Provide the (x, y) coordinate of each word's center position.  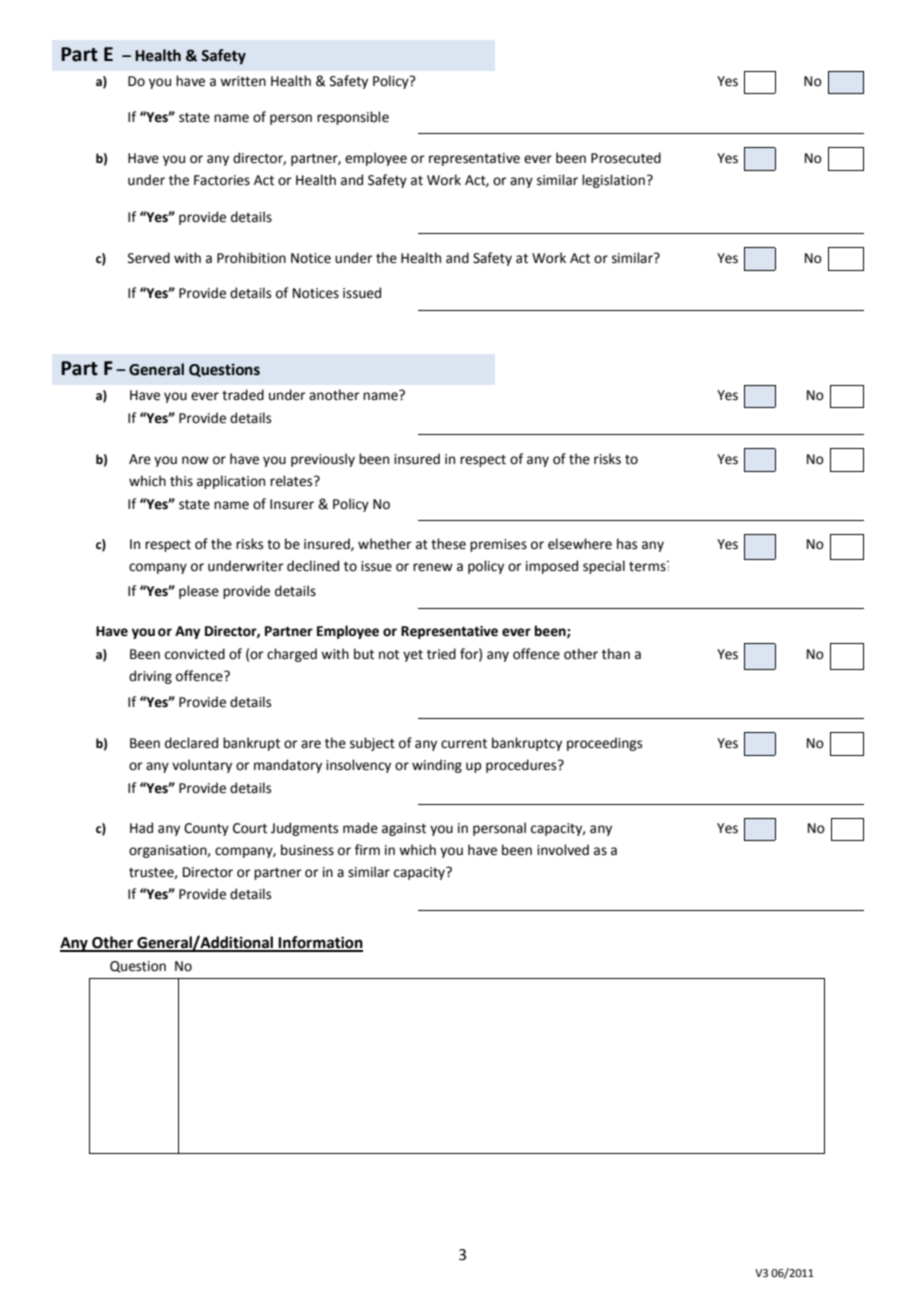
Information (320, 943)
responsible (353, 118)
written (243, 81)
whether (385, 544)
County (206, 829)
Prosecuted (626, 158)
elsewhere (580, 544)
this (181, 481)
